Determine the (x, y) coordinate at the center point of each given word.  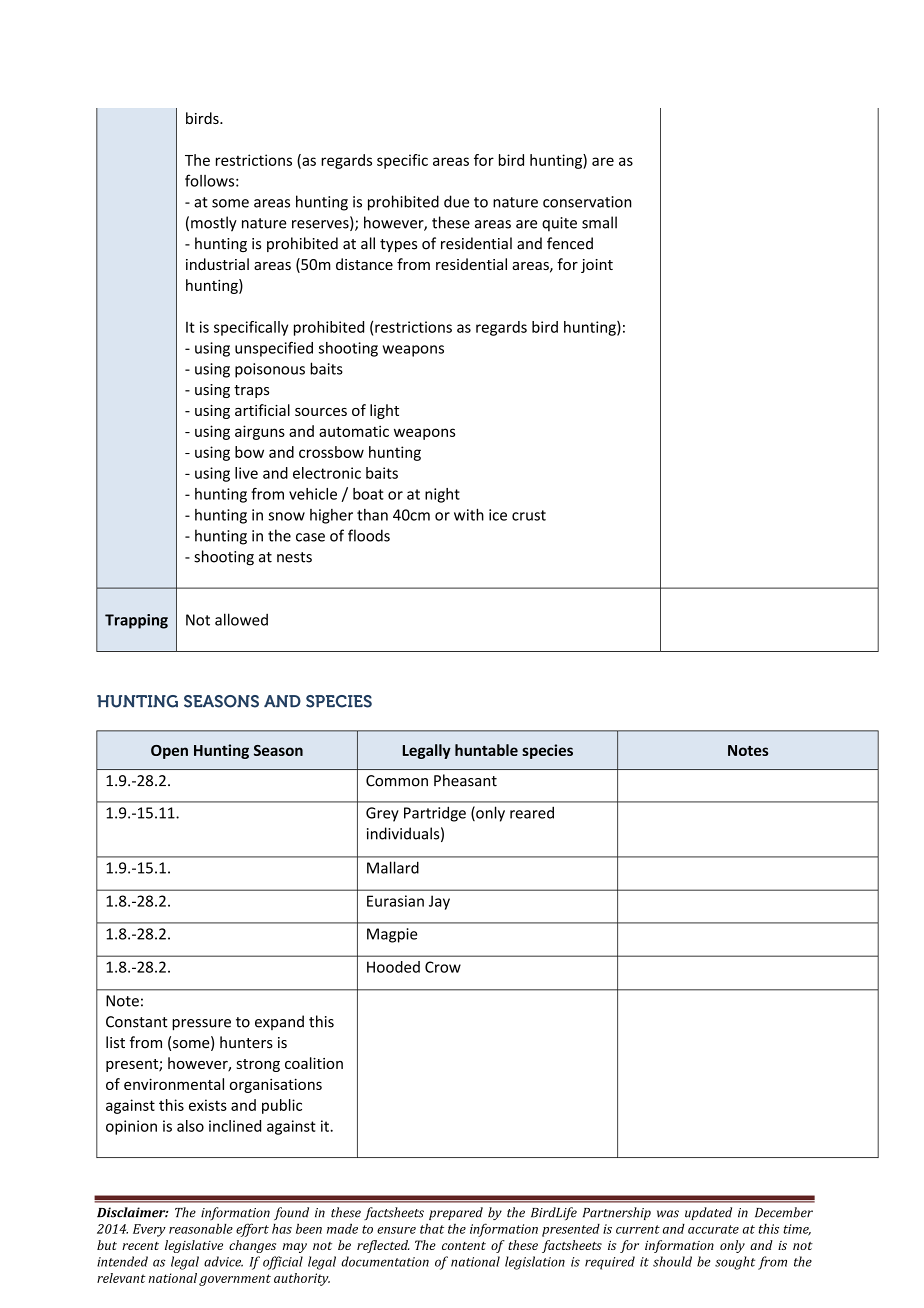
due (456, 201)
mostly (214, 224)
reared (532, 812)
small (599, 222)
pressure (201, 1025)
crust (529, 515)
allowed (241, 619)
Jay (439, 902)
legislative (194, 1246)
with (469, 514)
